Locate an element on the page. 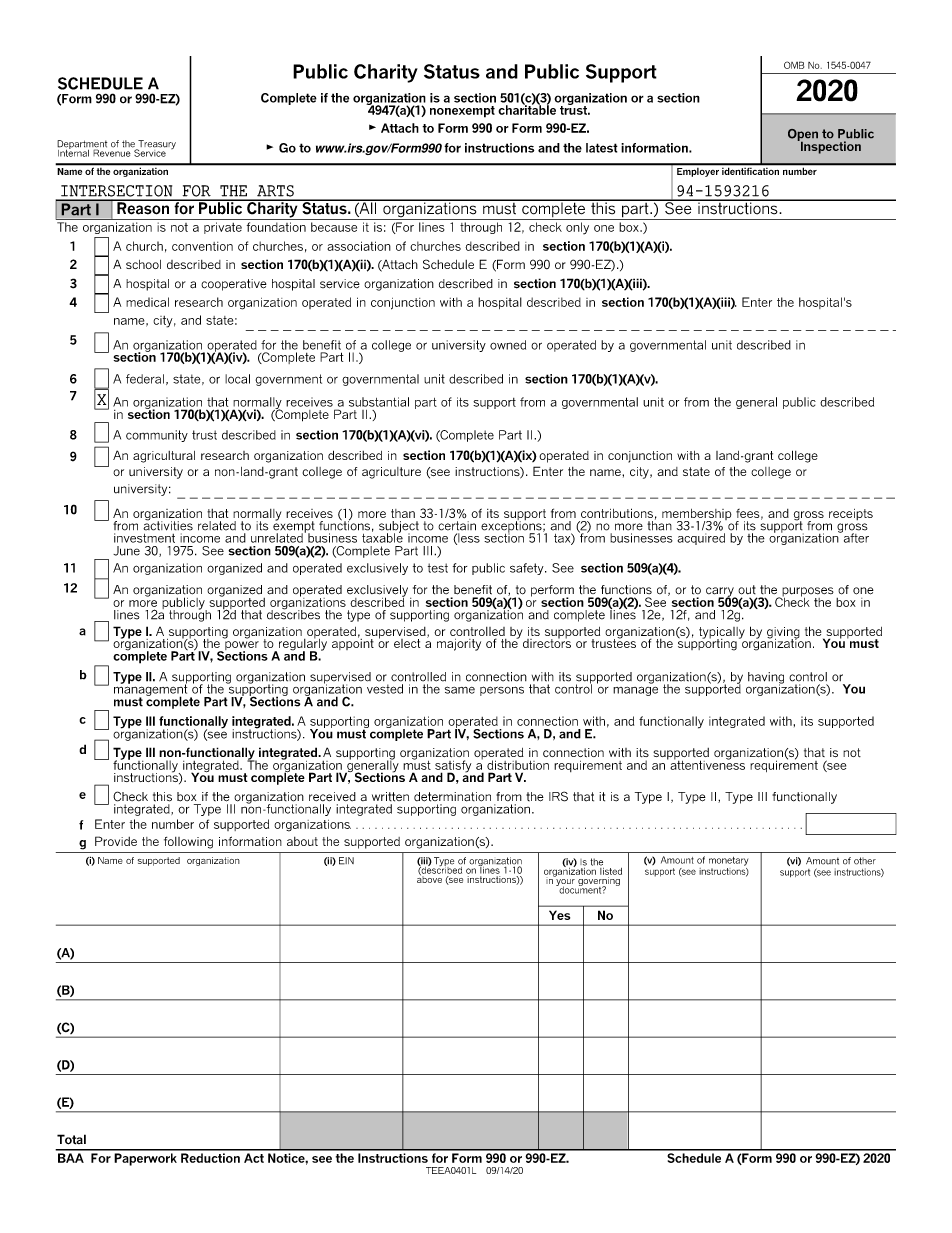 This page has height=1233, width=952. Yes is located at coordinates (559, 915).
